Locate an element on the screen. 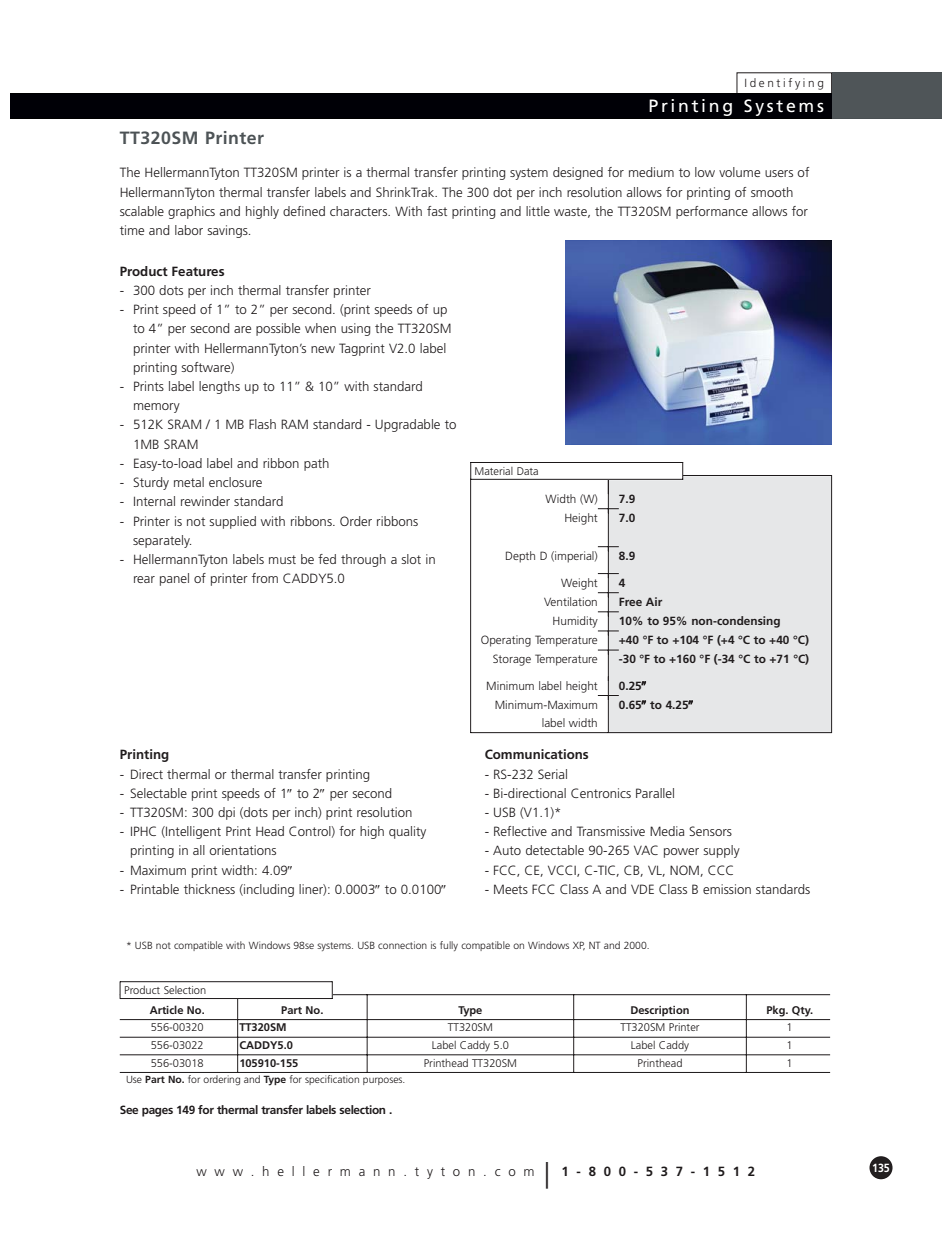 The image size is (952, 1233). Communications is located at coordinates (536, 754).
